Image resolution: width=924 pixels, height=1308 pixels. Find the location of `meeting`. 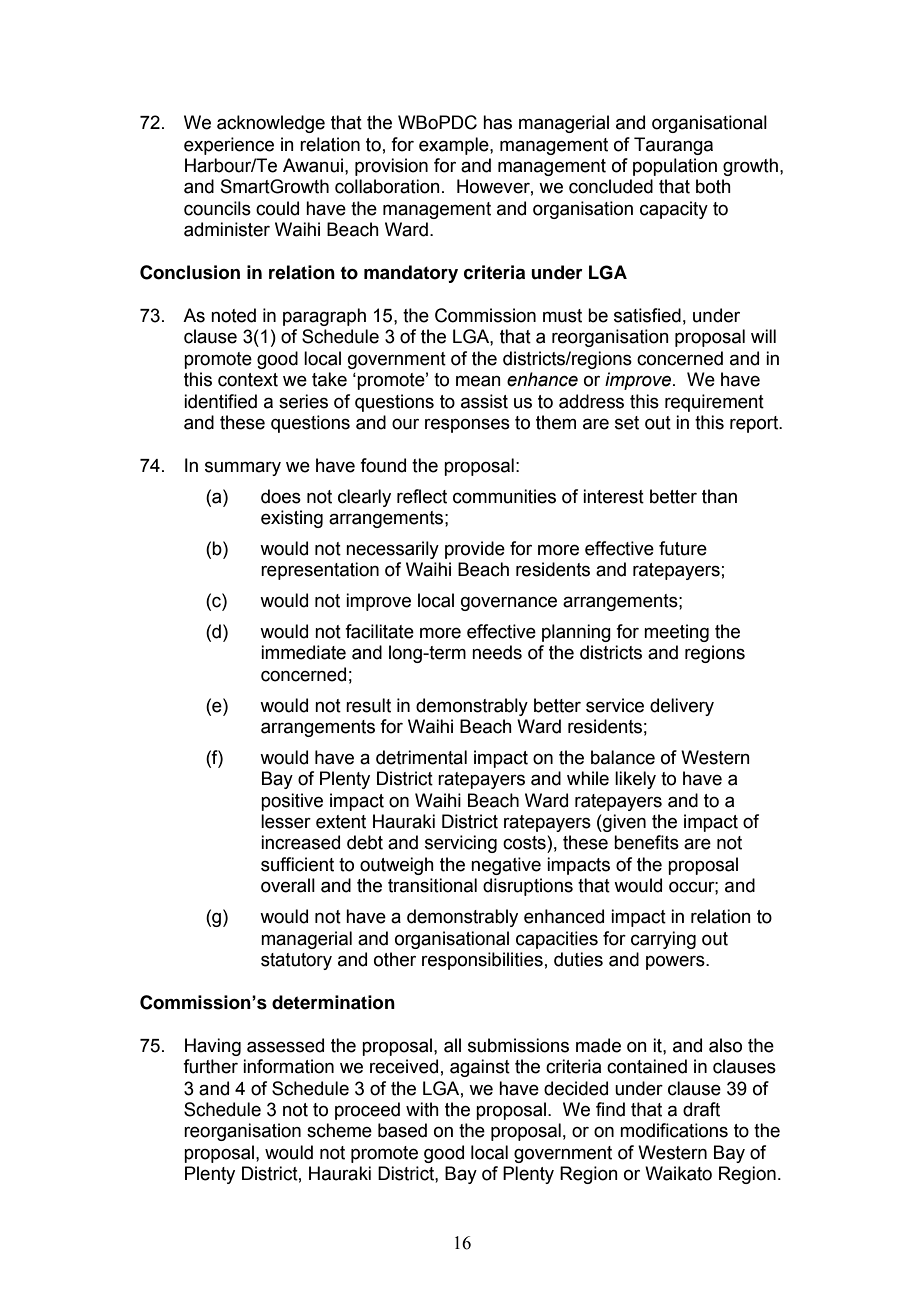

meeting is located at coordinates (676, 633).
